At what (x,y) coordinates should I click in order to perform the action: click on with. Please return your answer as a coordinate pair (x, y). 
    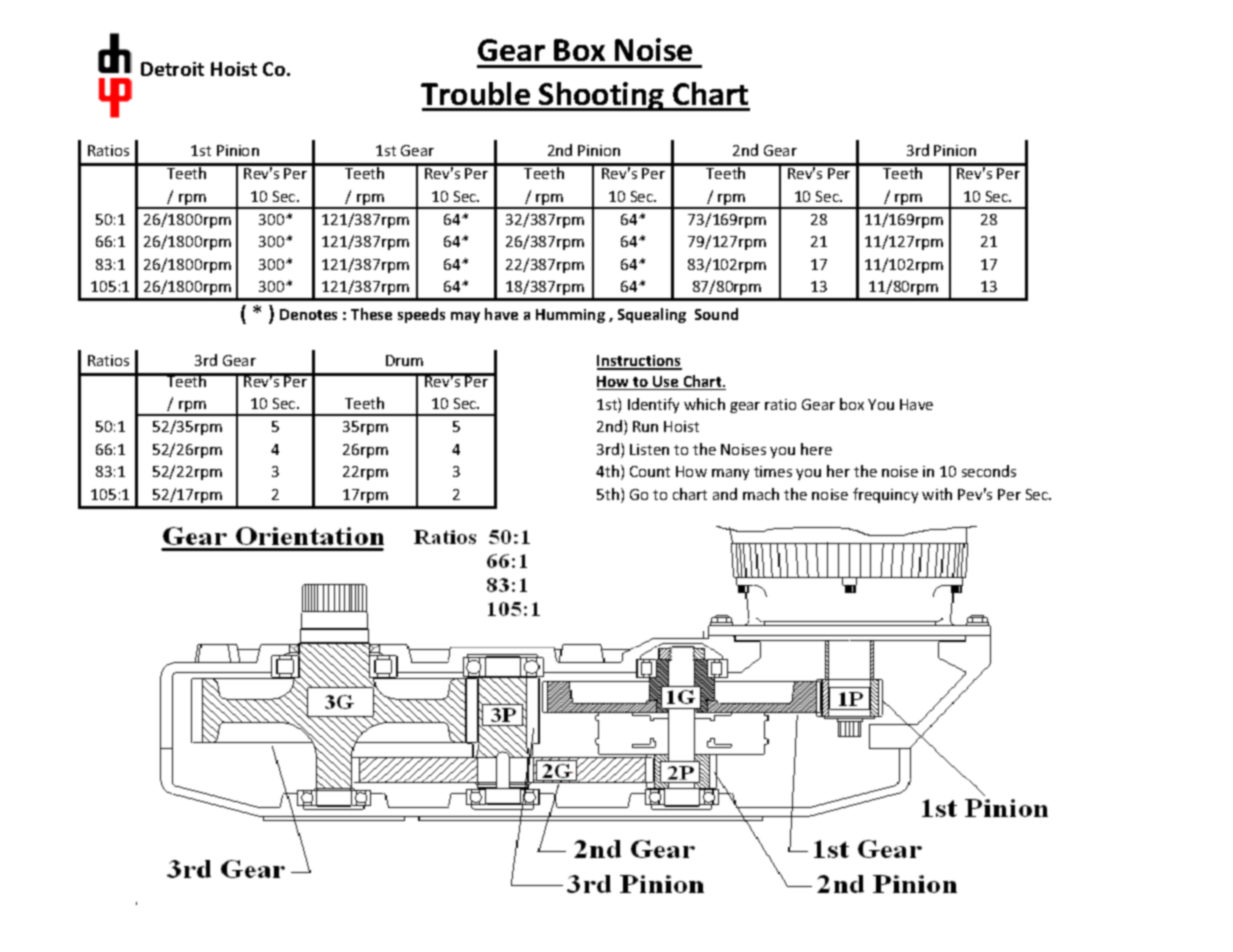
    Looking at the image, I should click on (937, 494).
